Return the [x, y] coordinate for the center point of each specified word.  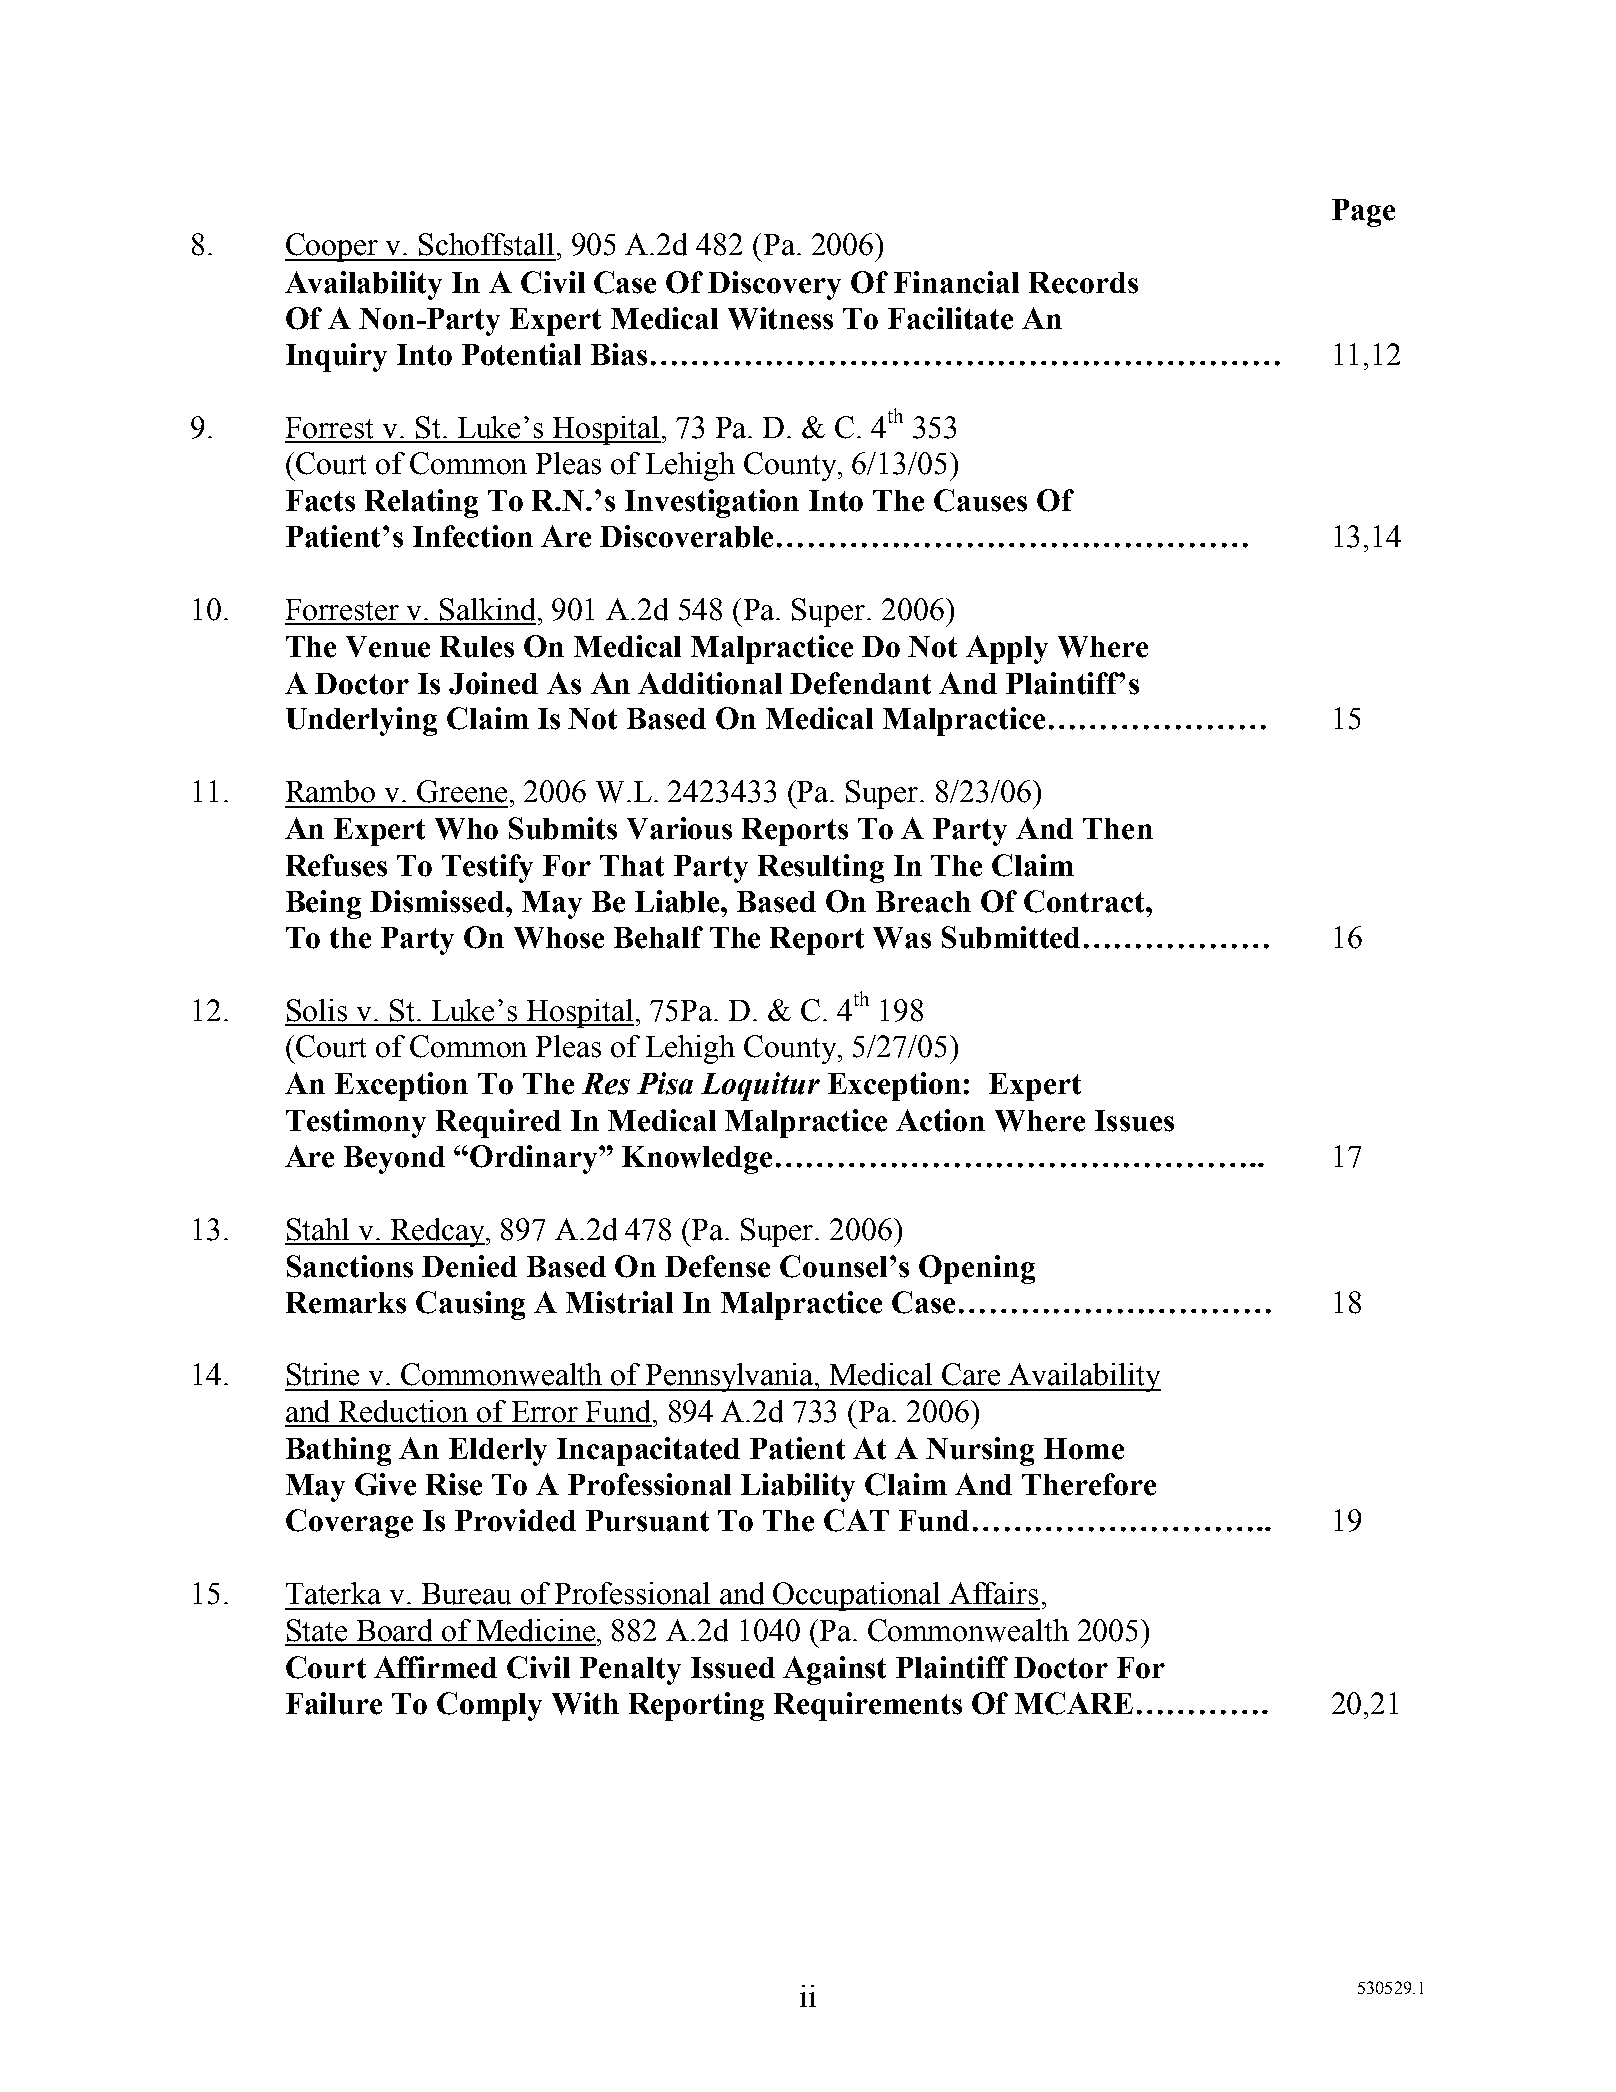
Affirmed [435, 1667]
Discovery [774, 285]
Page [1363, 213]
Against [834, 1670]
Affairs [993, 1593]
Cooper [333, 247]
